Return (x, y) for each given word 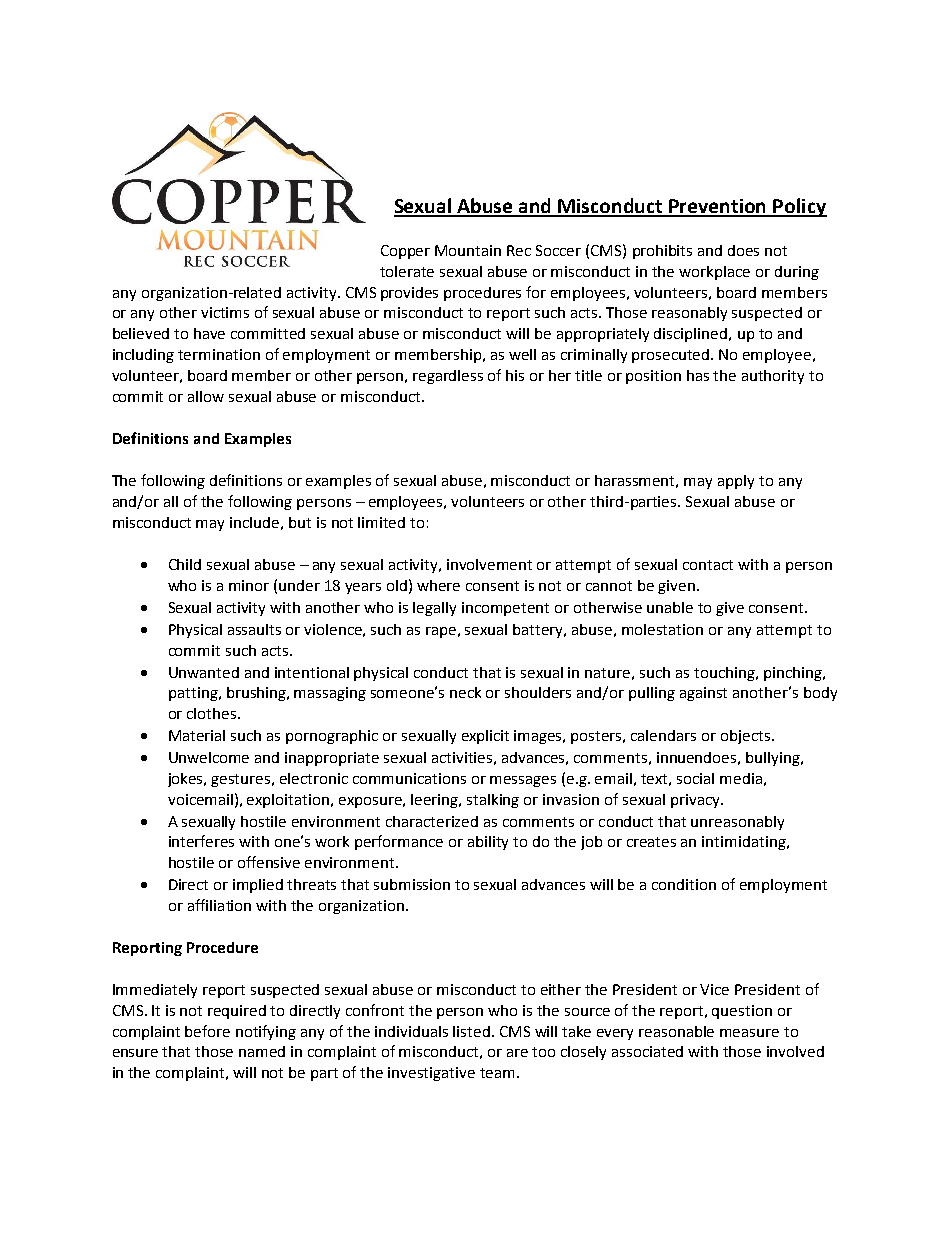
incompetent (505, 609)
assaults (254, 629)
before (207, 1031)
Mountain (468, 250)
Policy (799, 207)
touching (725, 674)
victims (225, 312)
